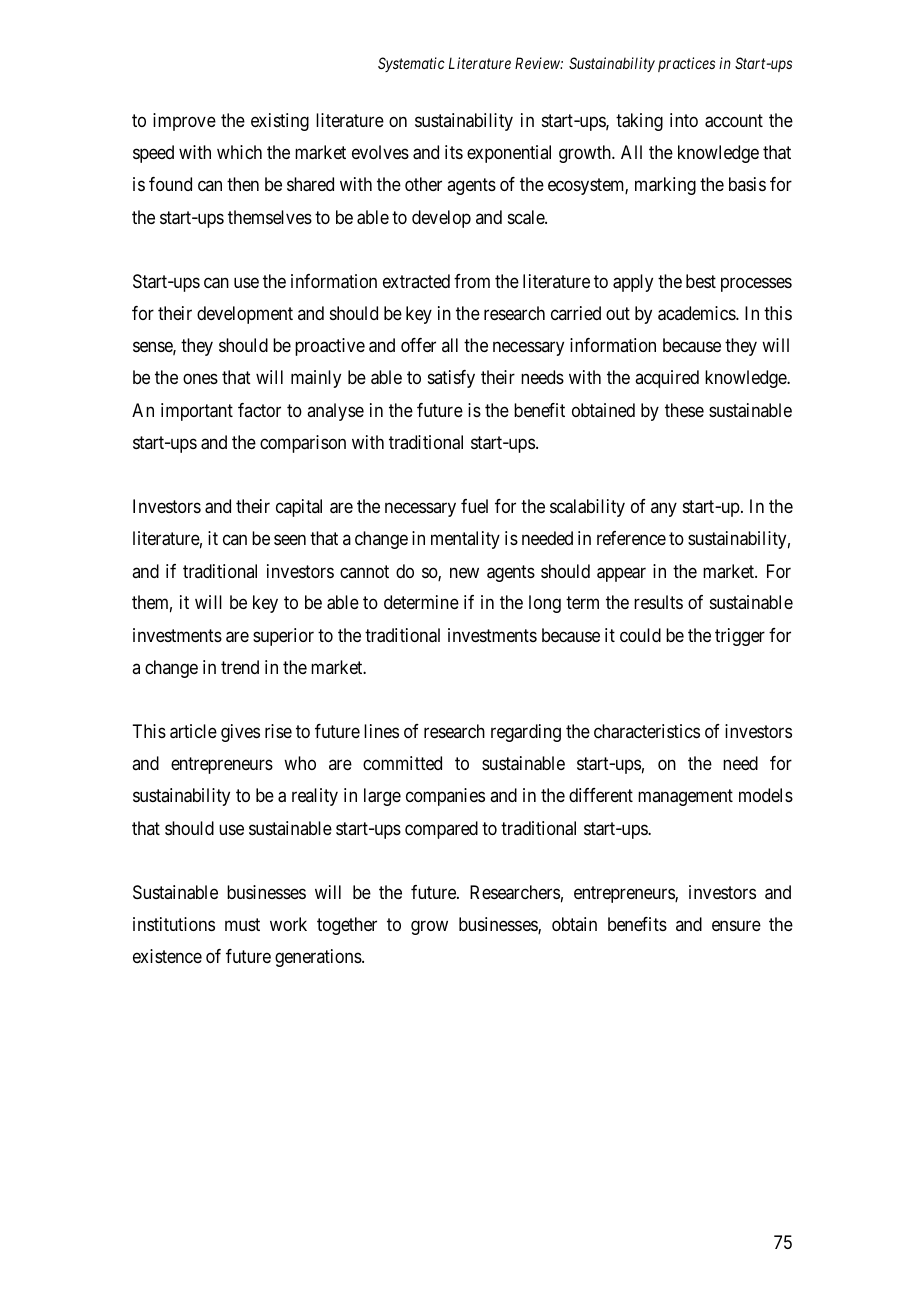 Image resolution: width=924 pixels, height=1308 pixels. What do you see at coordinates (283, 637) in the screenshot?
I see `superior` at bounding box center [283, 637].
